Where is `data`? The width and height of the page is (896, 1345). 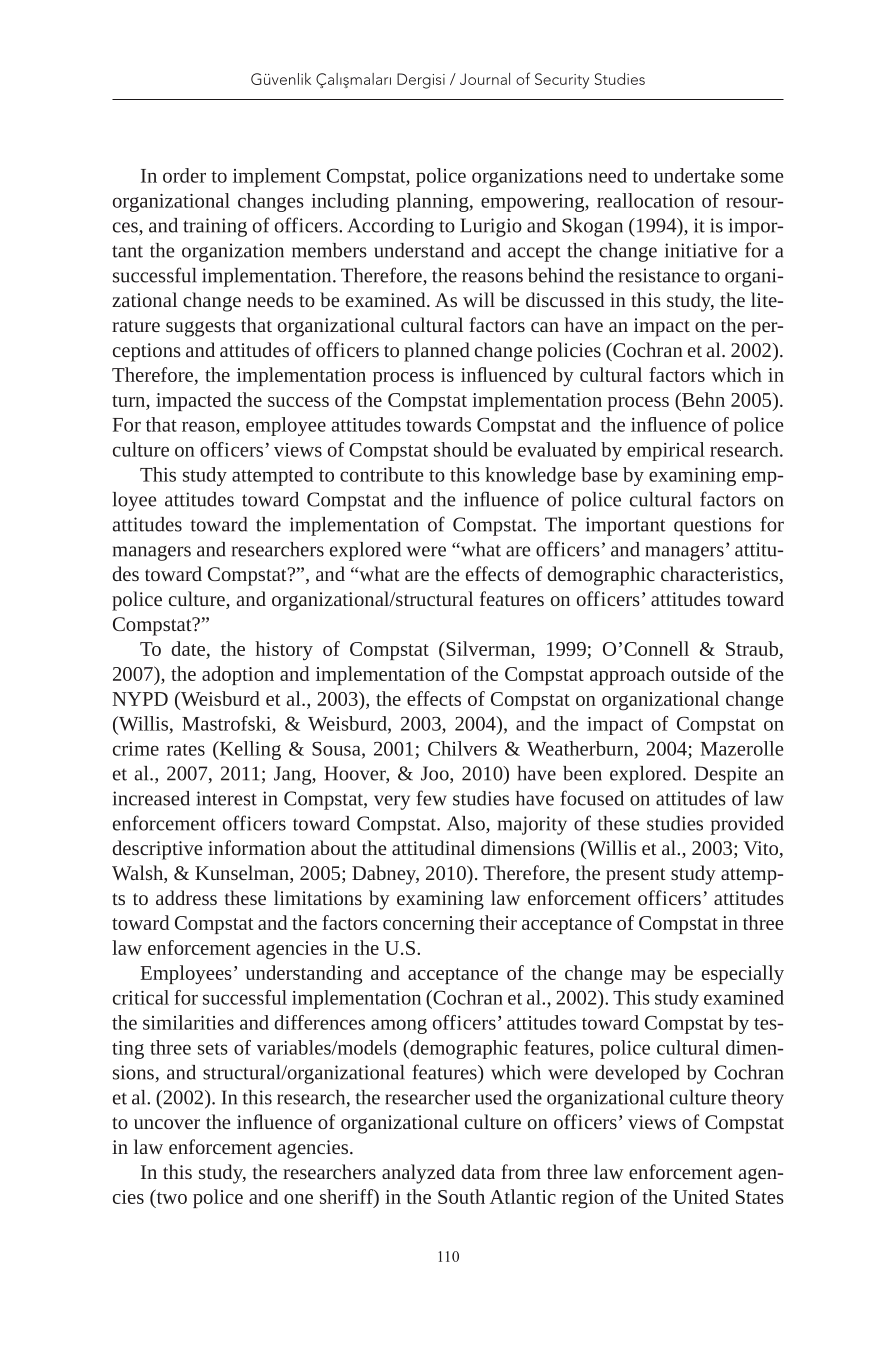
data is located at coordinates (478, 1171).
